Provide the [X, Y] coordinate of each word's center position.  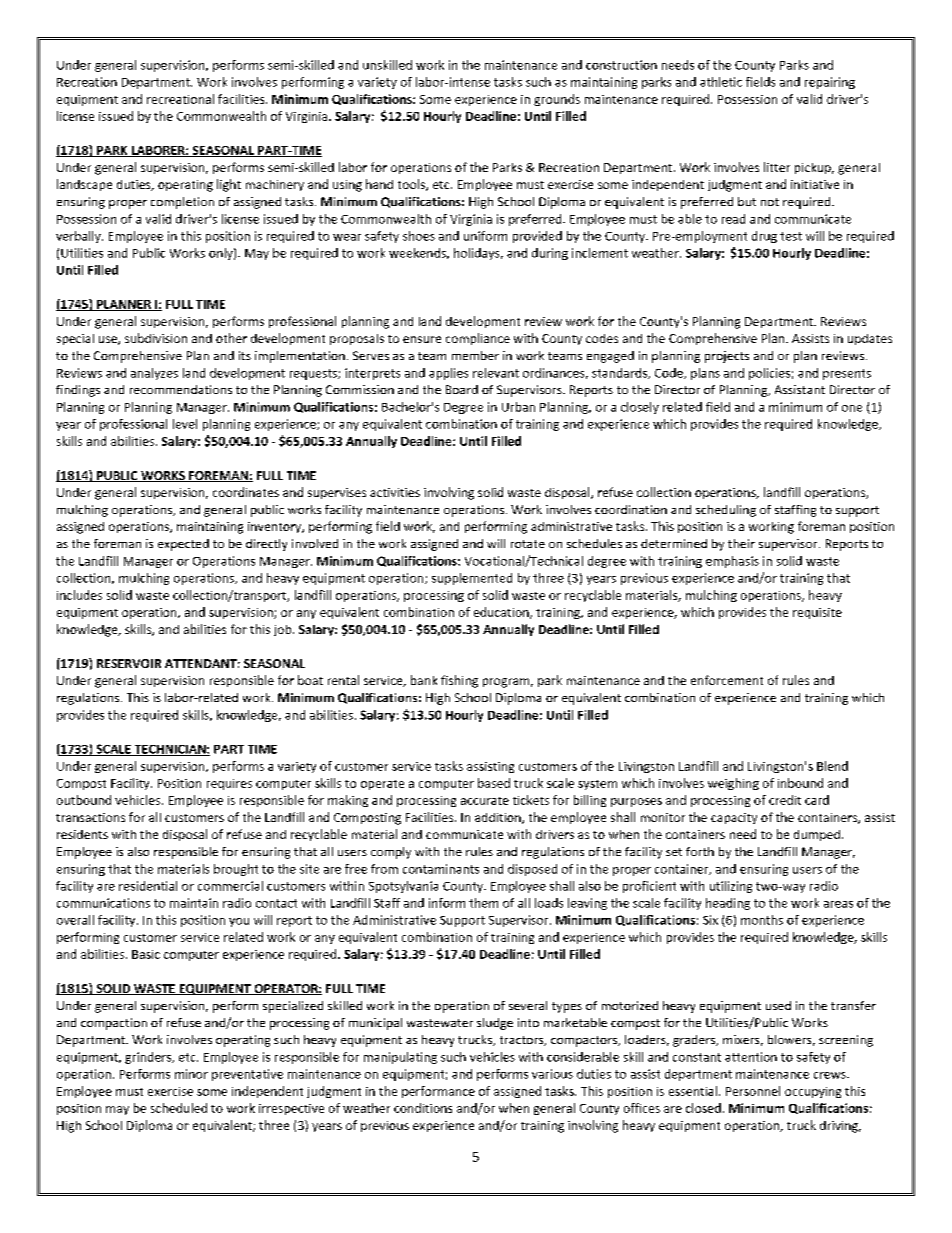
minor [191, 1074]
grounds [557, 100]
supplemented [472, 579]
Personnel [753, 1091]
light [229, 185]
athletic [721, 82]
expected [183, 545]
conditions [423, 1108]
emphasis [732, 562]
